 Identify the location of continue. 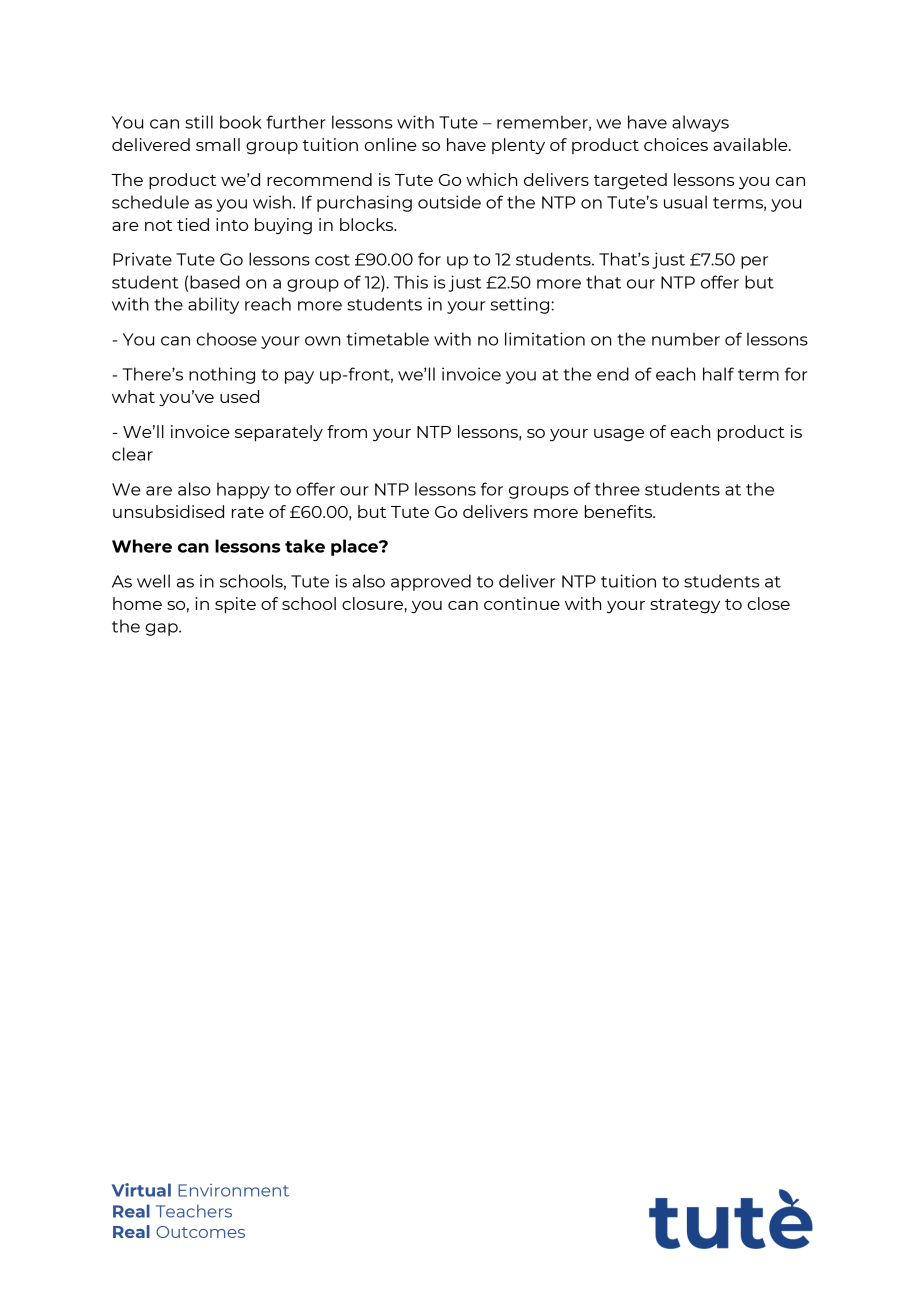
(522, 603).
